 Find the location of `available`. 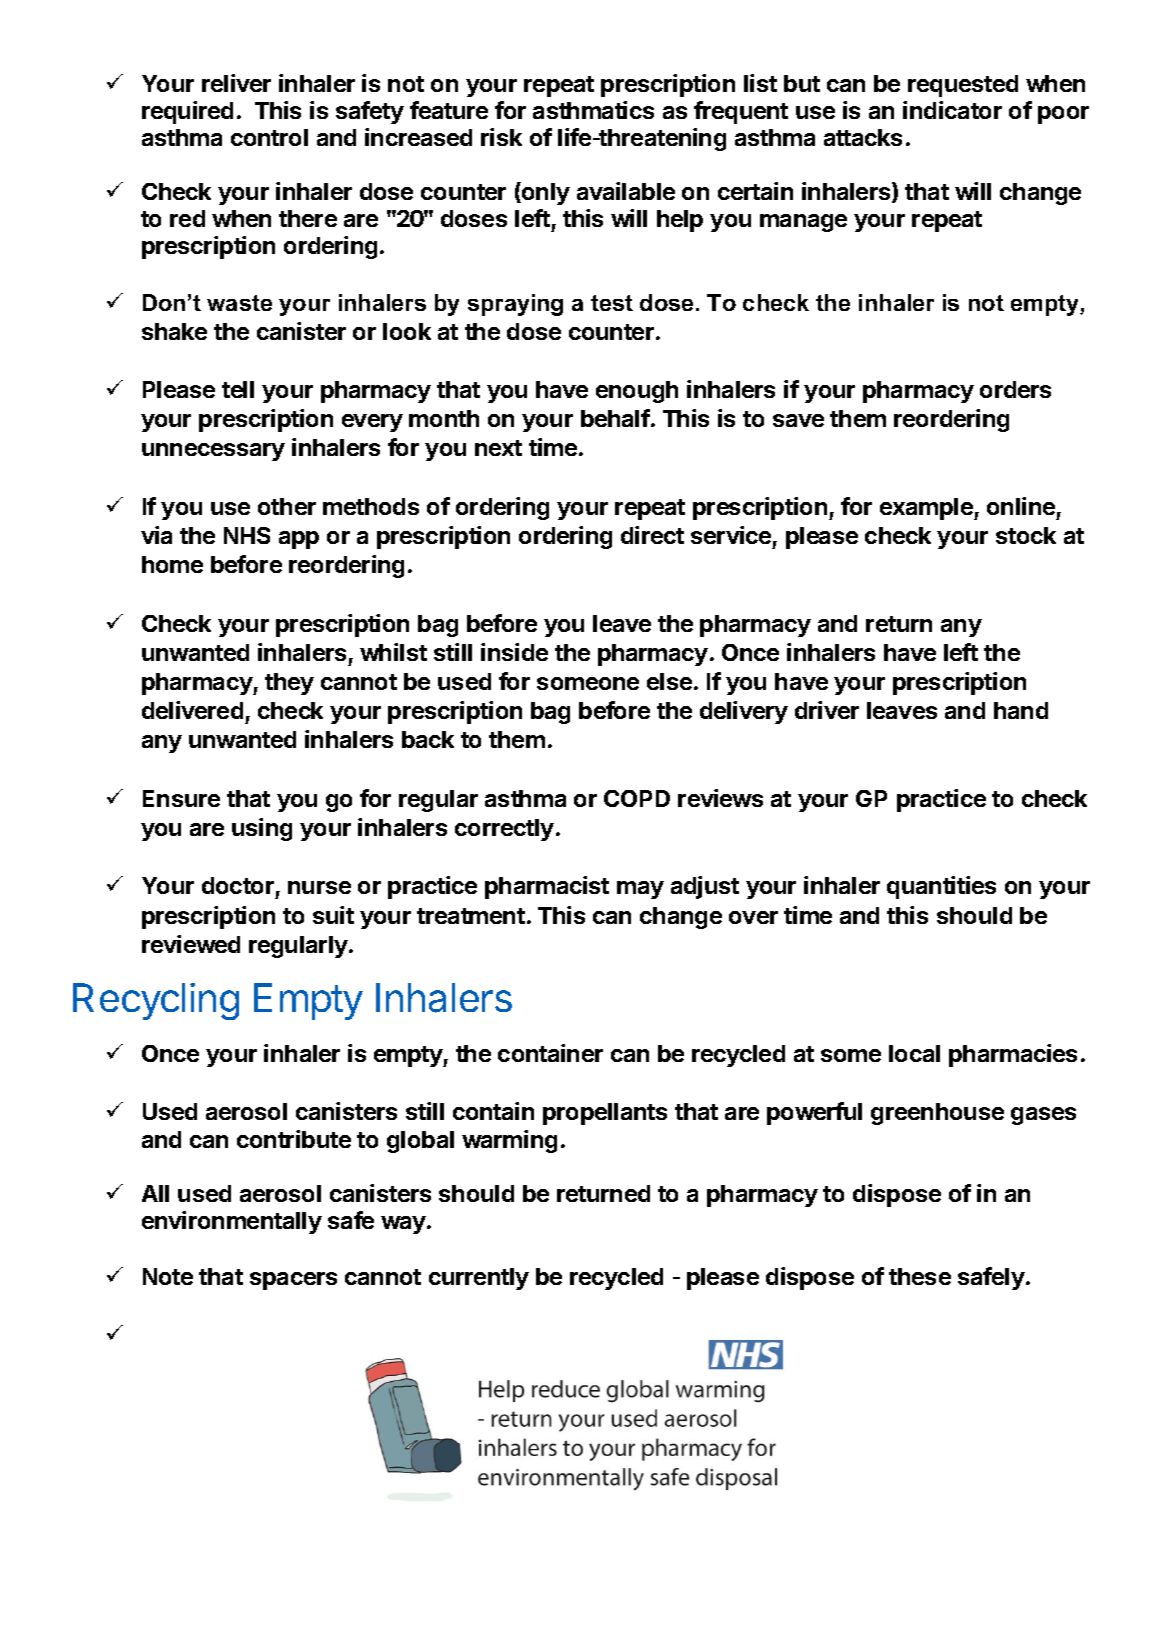

available is located at coordinates (626, 191).
